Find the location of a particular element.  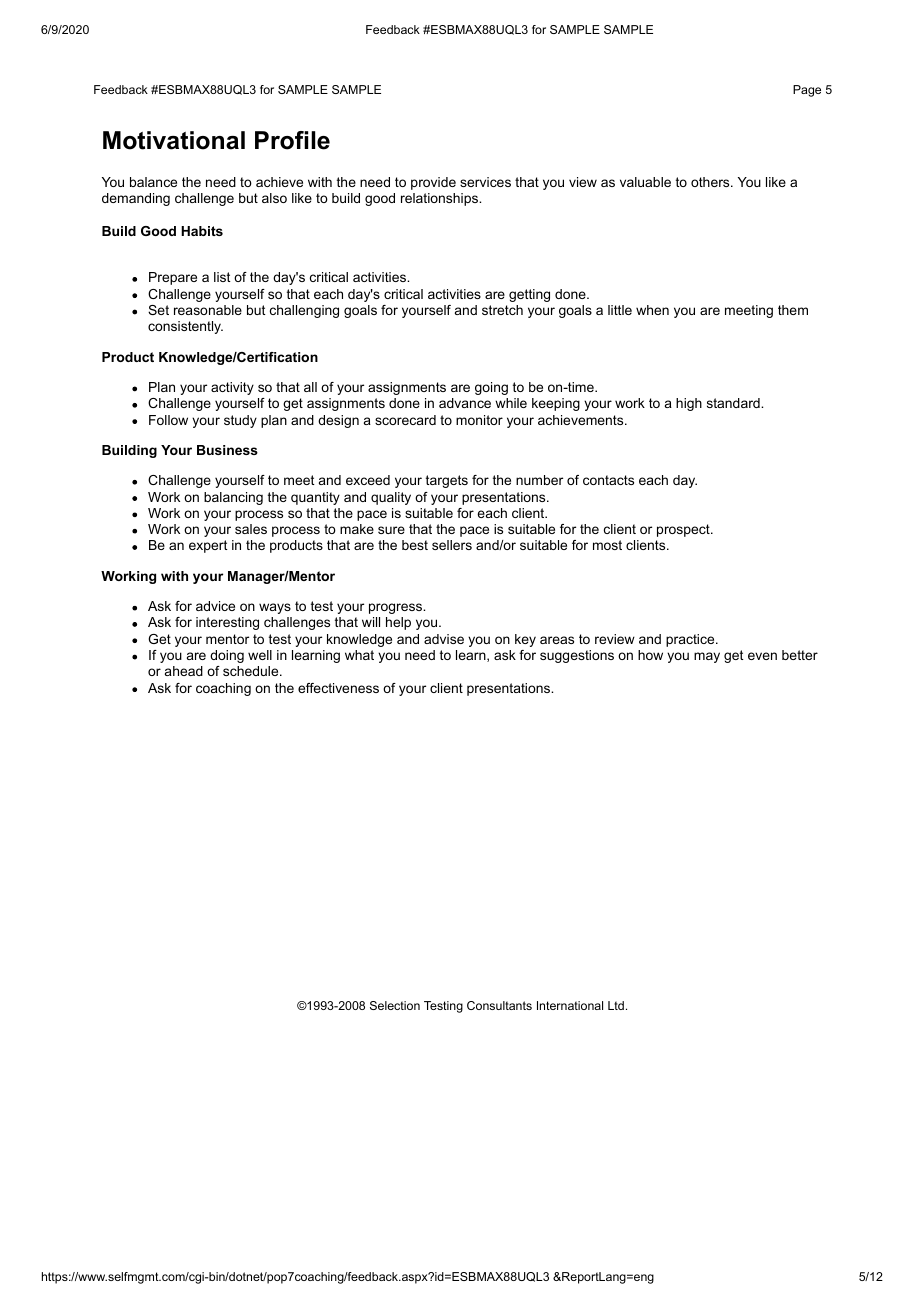

Page is located at coordinates (807, 91).
